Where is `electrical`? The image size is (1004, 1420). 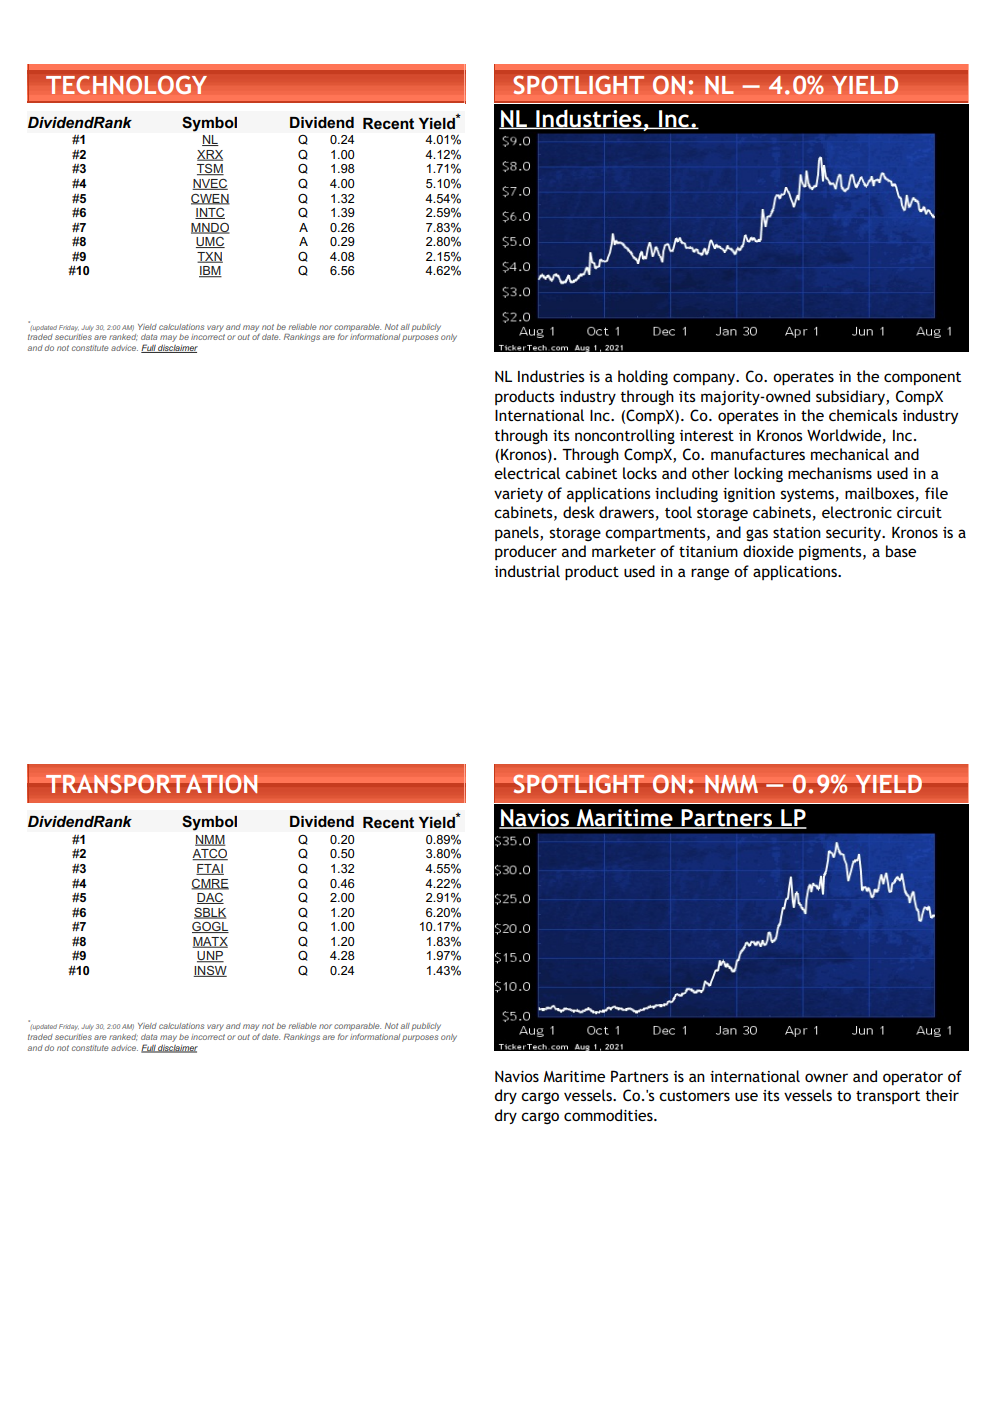
electrical is located at coordinates (527, 473).
